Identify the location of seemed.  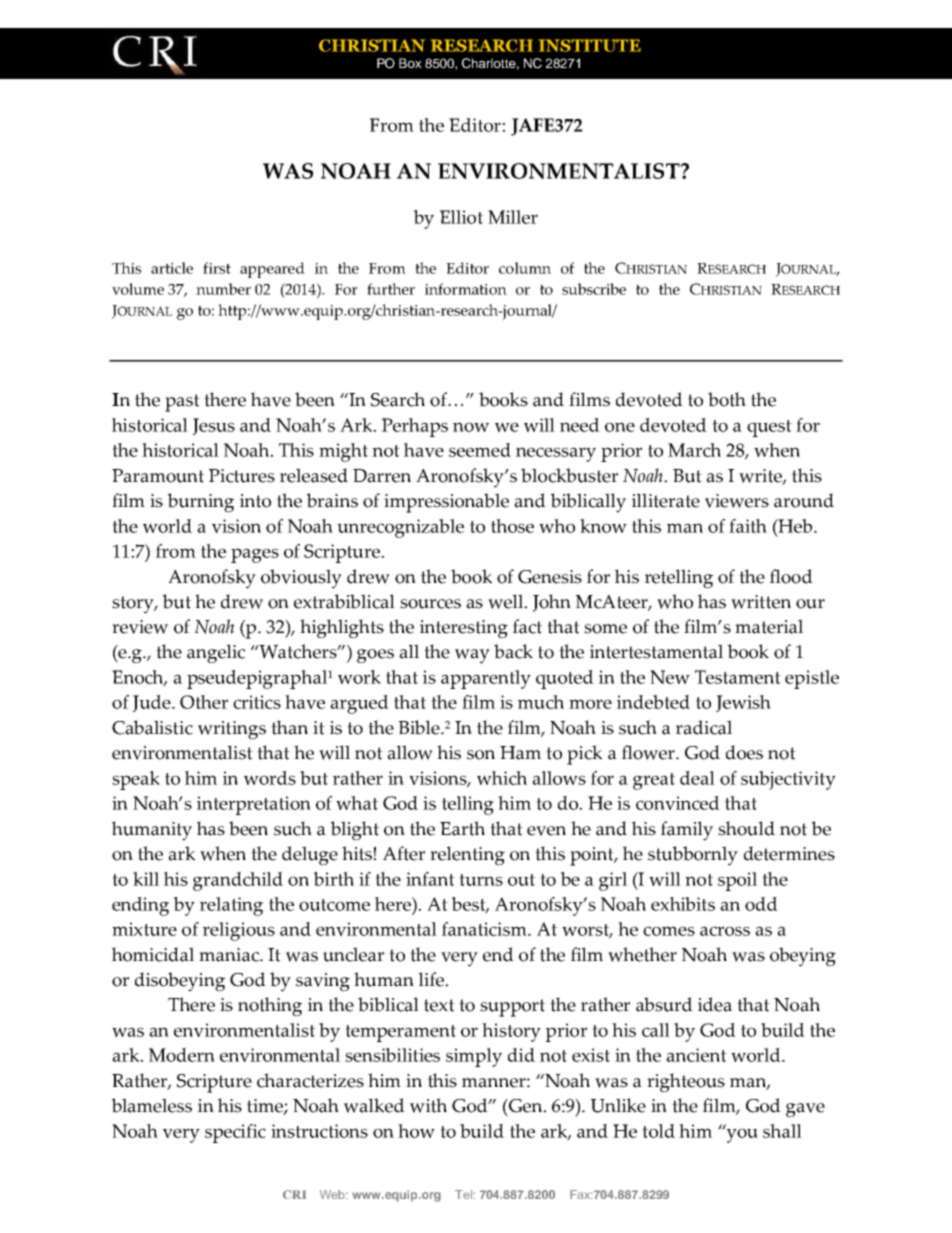
(480, 450).
